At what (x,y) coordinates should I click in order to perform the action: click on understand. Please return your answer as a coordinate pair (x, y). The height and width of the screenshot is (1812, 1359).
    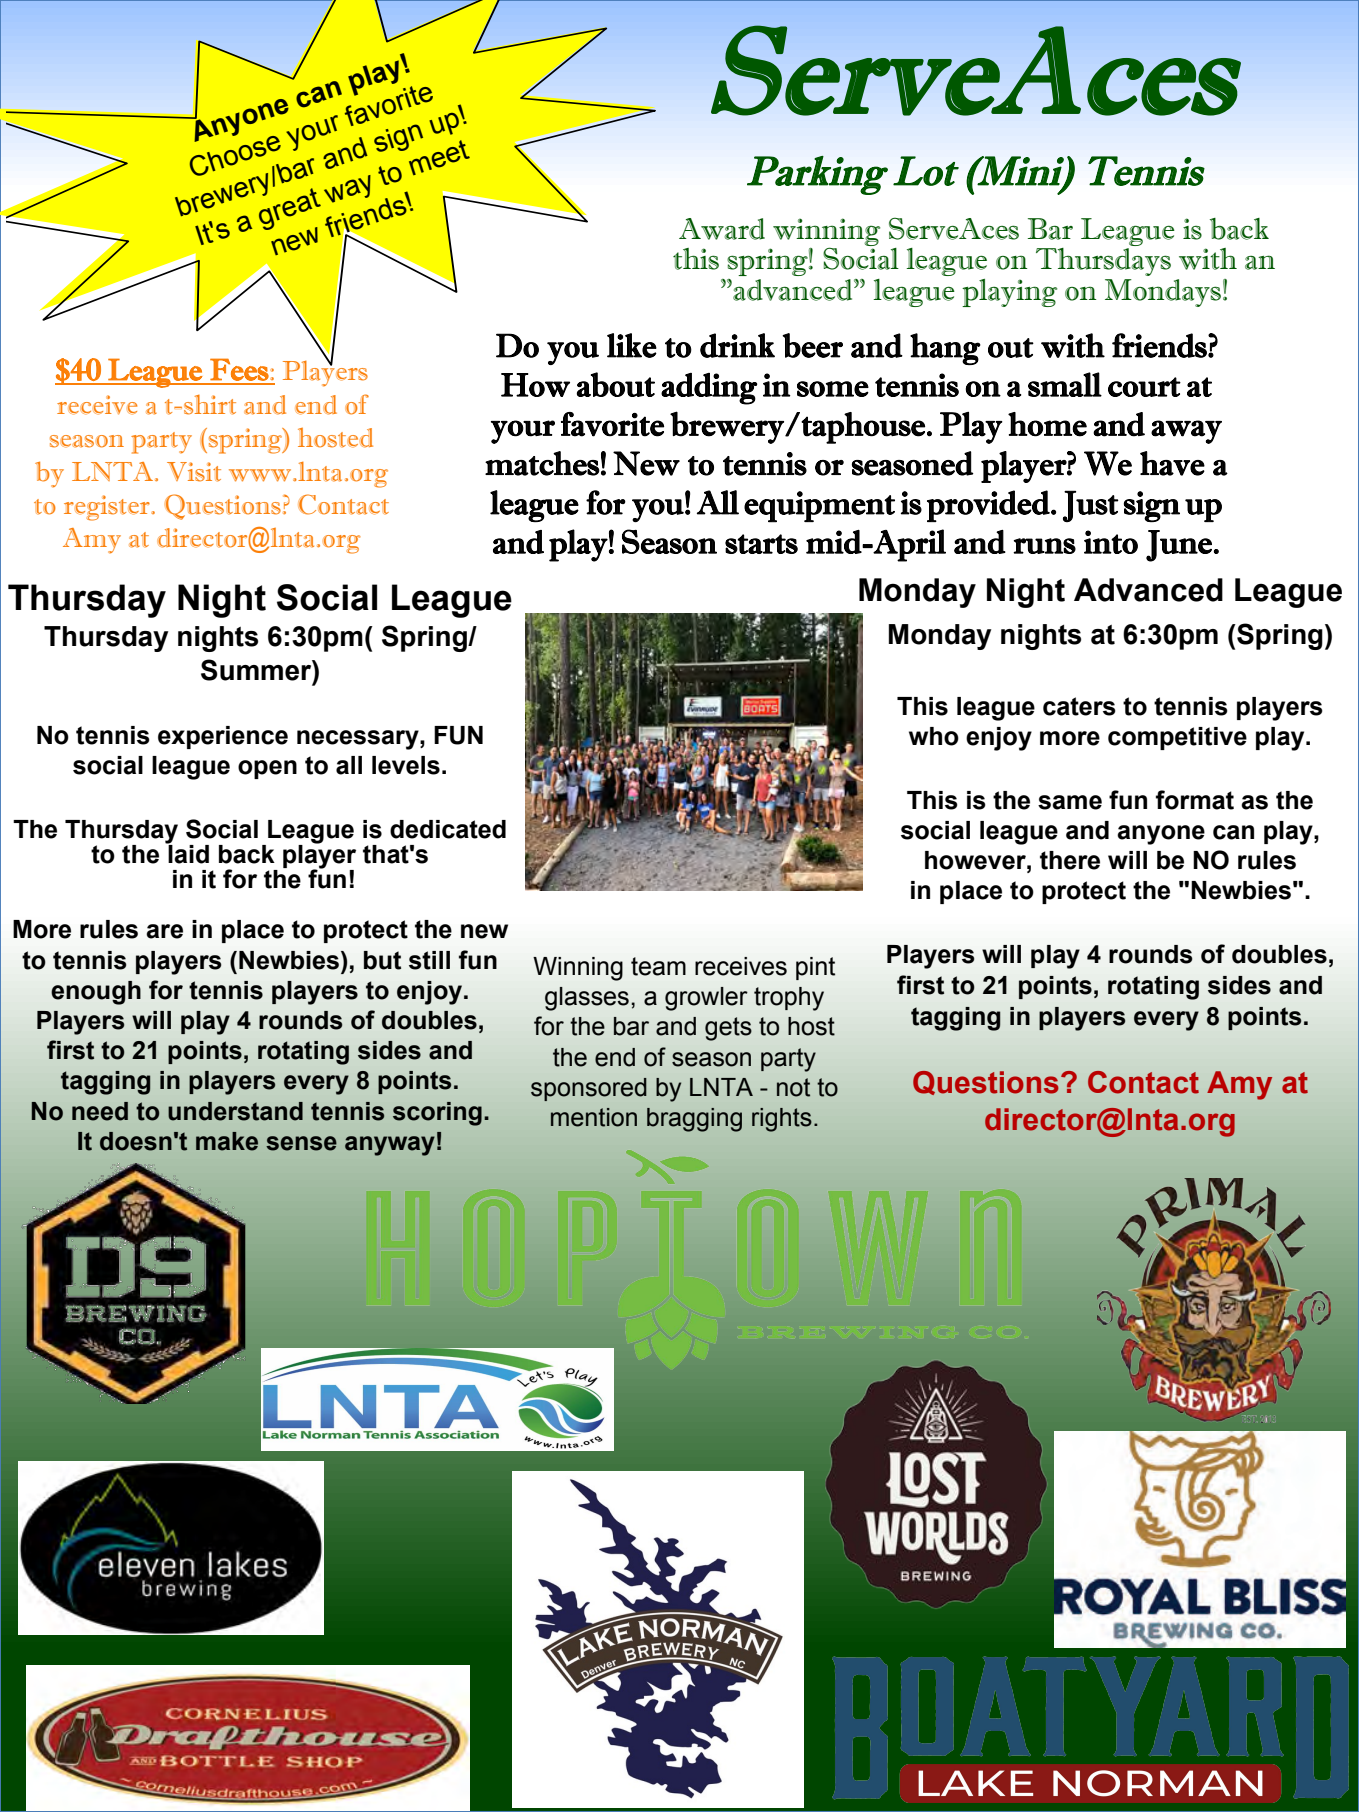
    Looking at the image, I should click on (235, 1111).
